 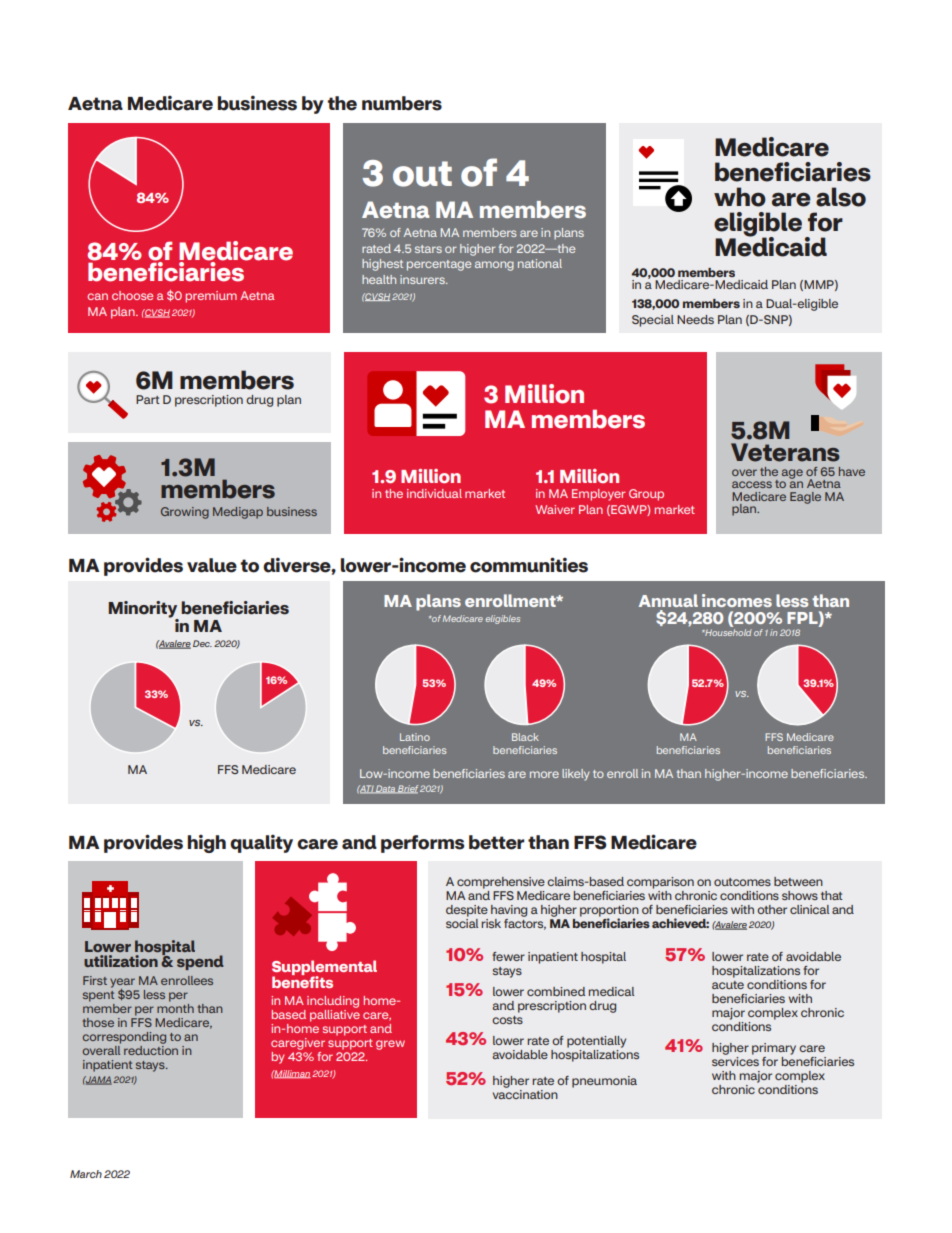 What do you see at coordinates (261, 843) in the screenshot?
I see `quality` at bounding box center [261, 843].
